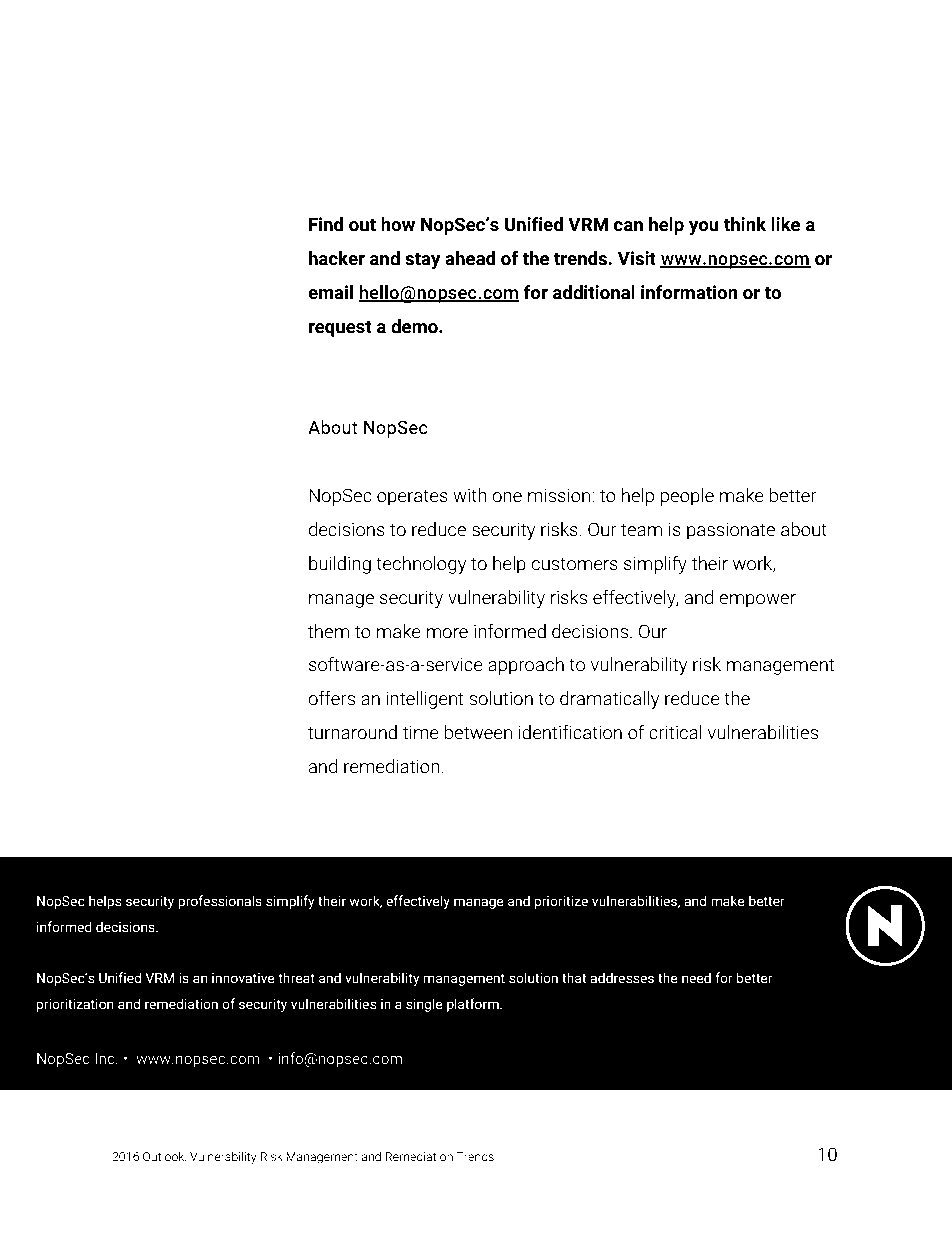 Image resolution: width=952 pixels, height=1233 pixels. Describe the element at coordinates (675, 732) in the screenshot. I see `critical` at that location.
